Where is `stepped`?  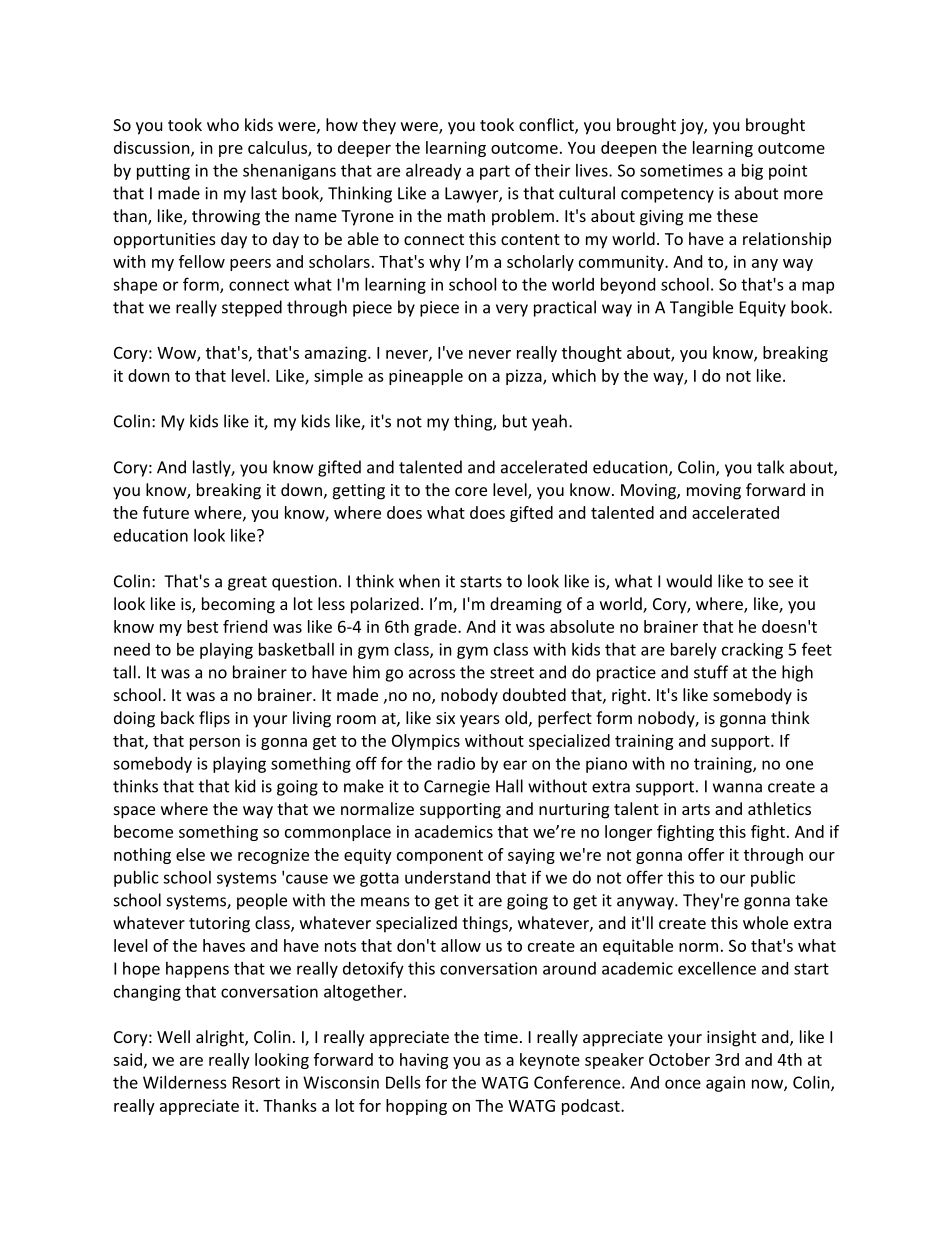
stepped is located at coordinates (252, 308).
